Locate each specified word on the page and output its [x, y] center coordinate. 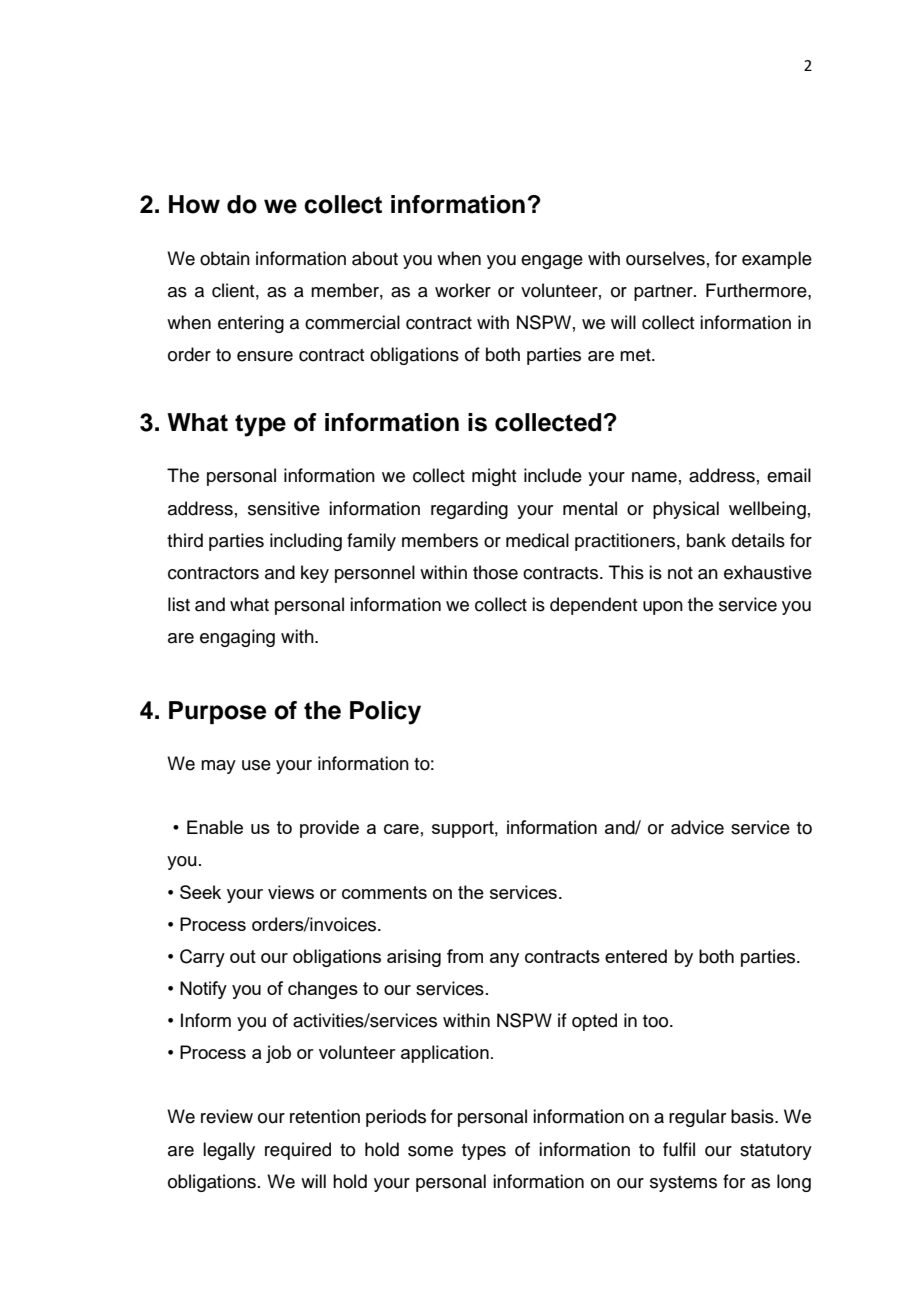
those [495, 572]
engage [552, 262]
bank [706, 540]
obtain [225, 258]
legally [229, 1151]
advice [697, 827]
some [430, 1151]
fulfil [679, 1149]
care [401, 829]
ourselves [665, 258]
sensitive [284, 508]
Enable [215, 827]
